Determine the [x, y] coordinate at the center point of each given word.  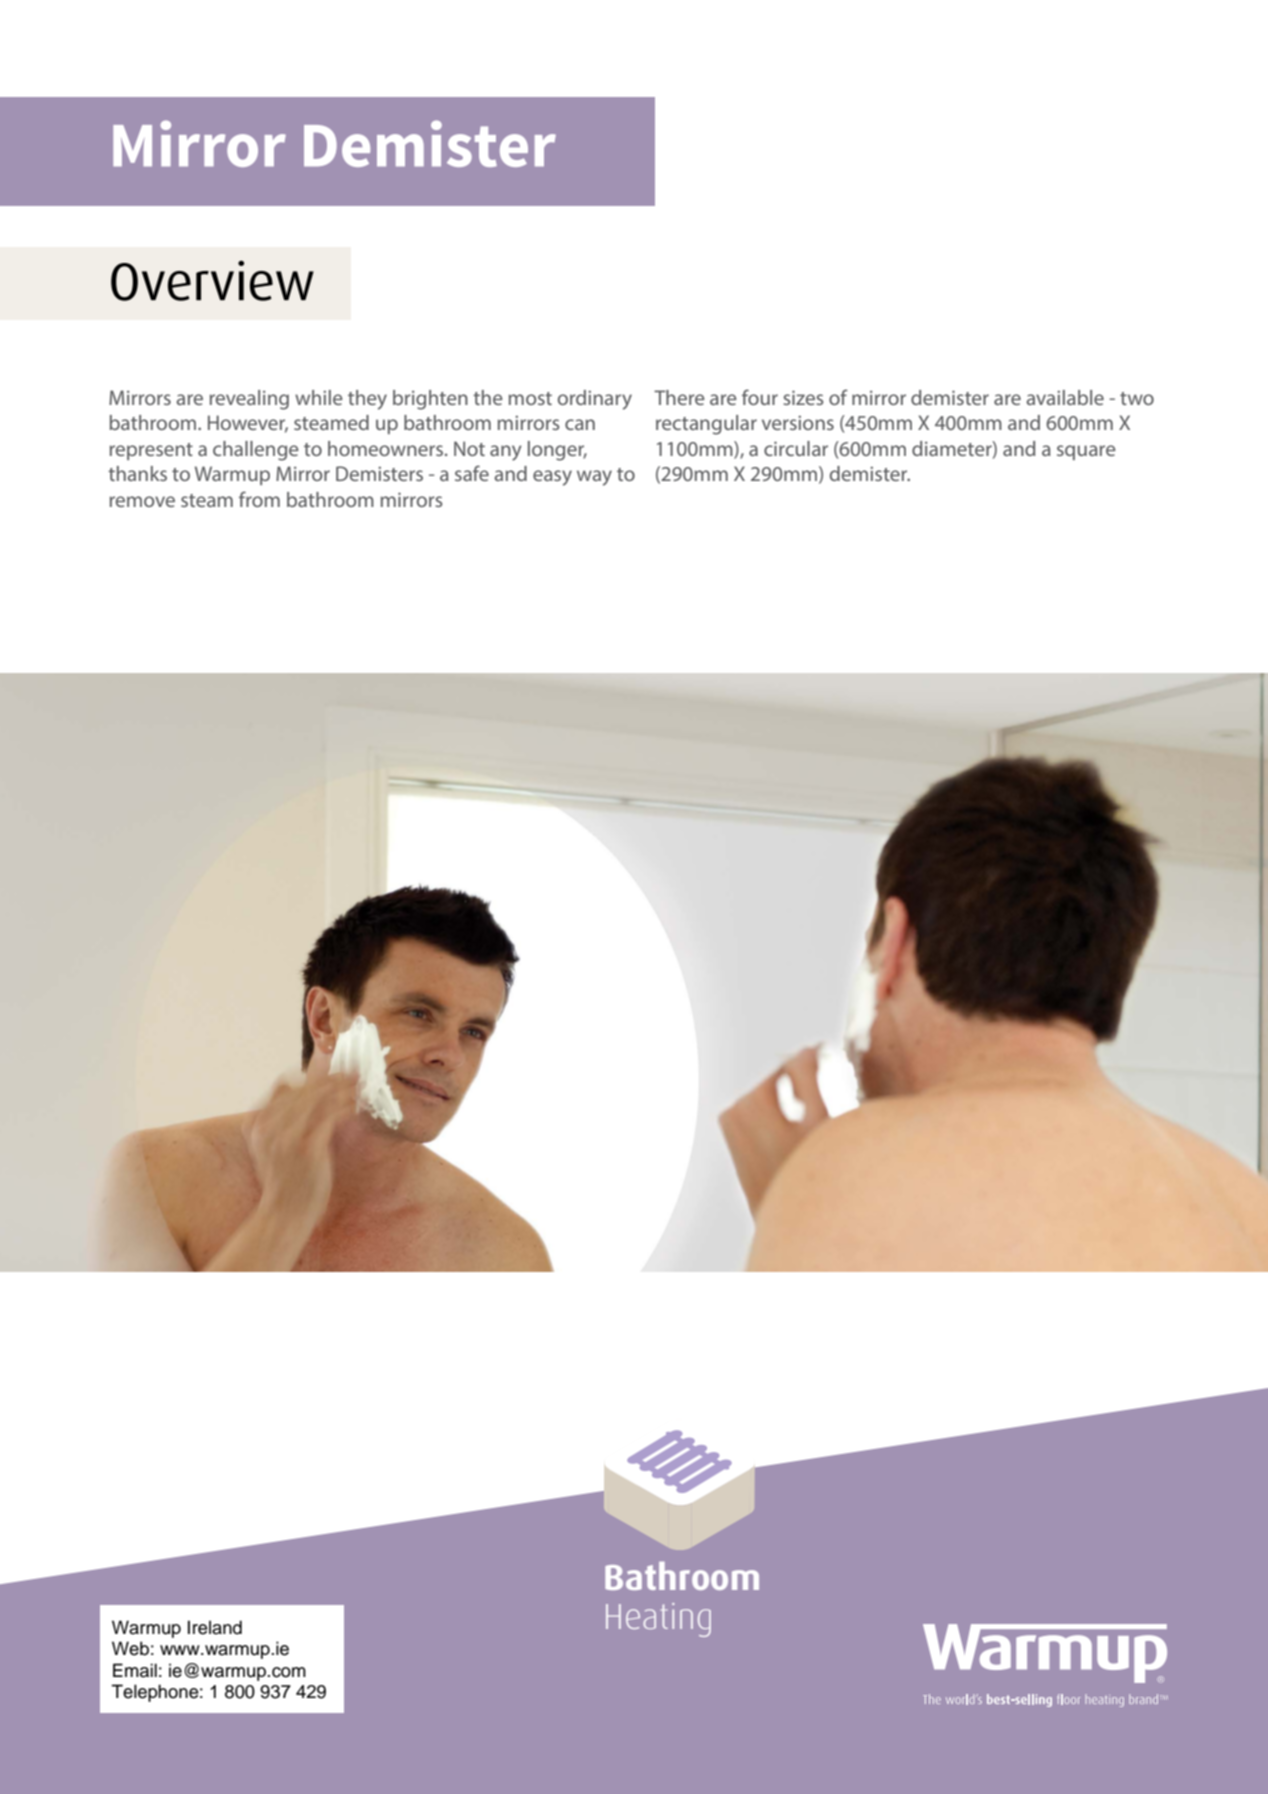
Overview [212, 280]
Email [135, 1670]
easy [552, 478]
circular [796, 448]
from [259, 499]
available [1065, 397]
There [679, 397]
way [594, 478]
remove [142, 501]
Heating [658, 1620]
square [1086, 452]
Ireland [215, 1627]
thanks [137, 473]
